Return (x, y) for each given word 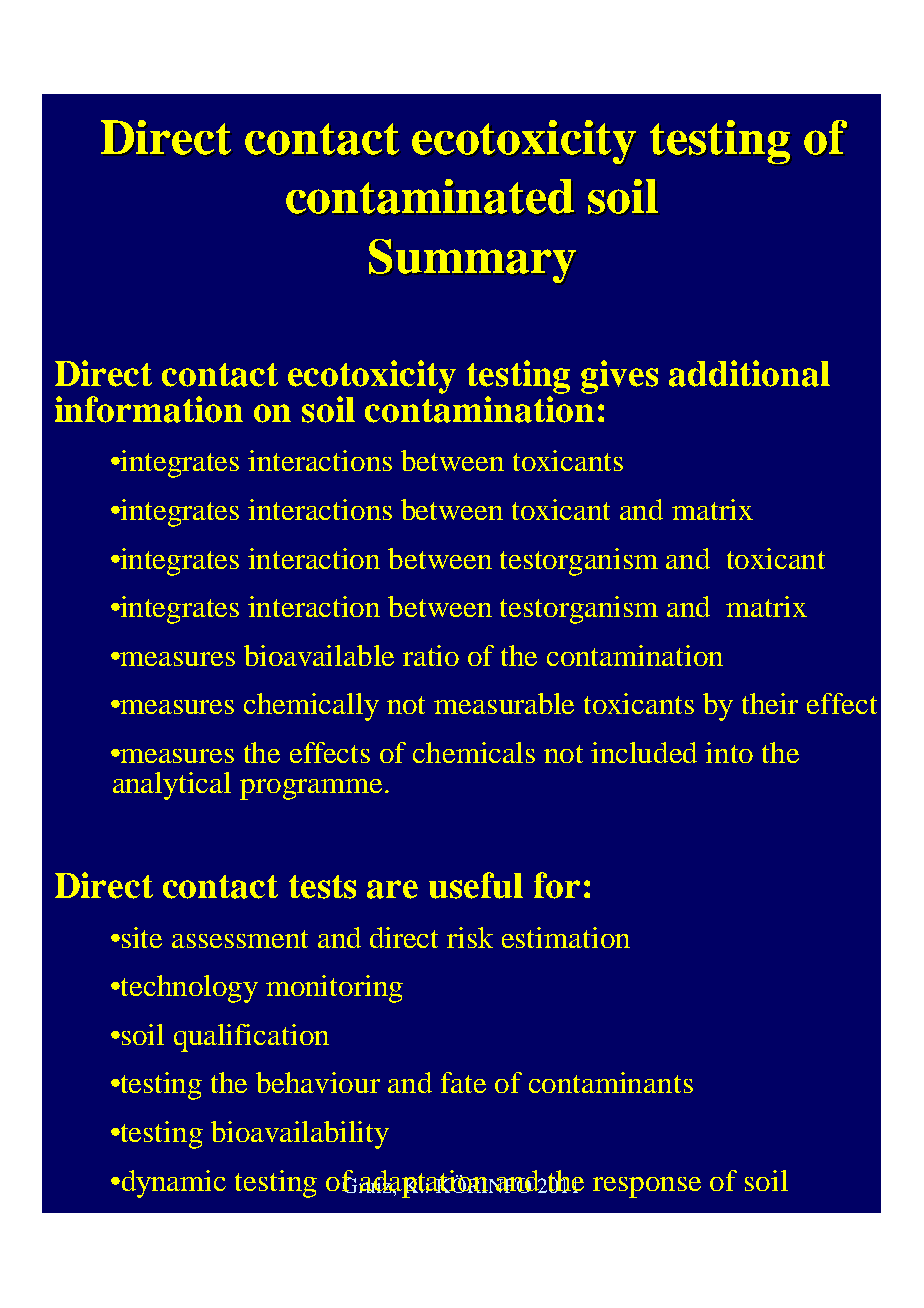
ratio (431, 655)
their (770, 703)
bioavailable (319, 655)
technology (188, 989)
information (149, 409)
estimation (566, 937)
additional (749, 373)
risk (470, 937)
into (729, 752)
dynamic (172, 1184)
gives (619, 377)
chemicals (474, 752)
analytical (172, 786)
